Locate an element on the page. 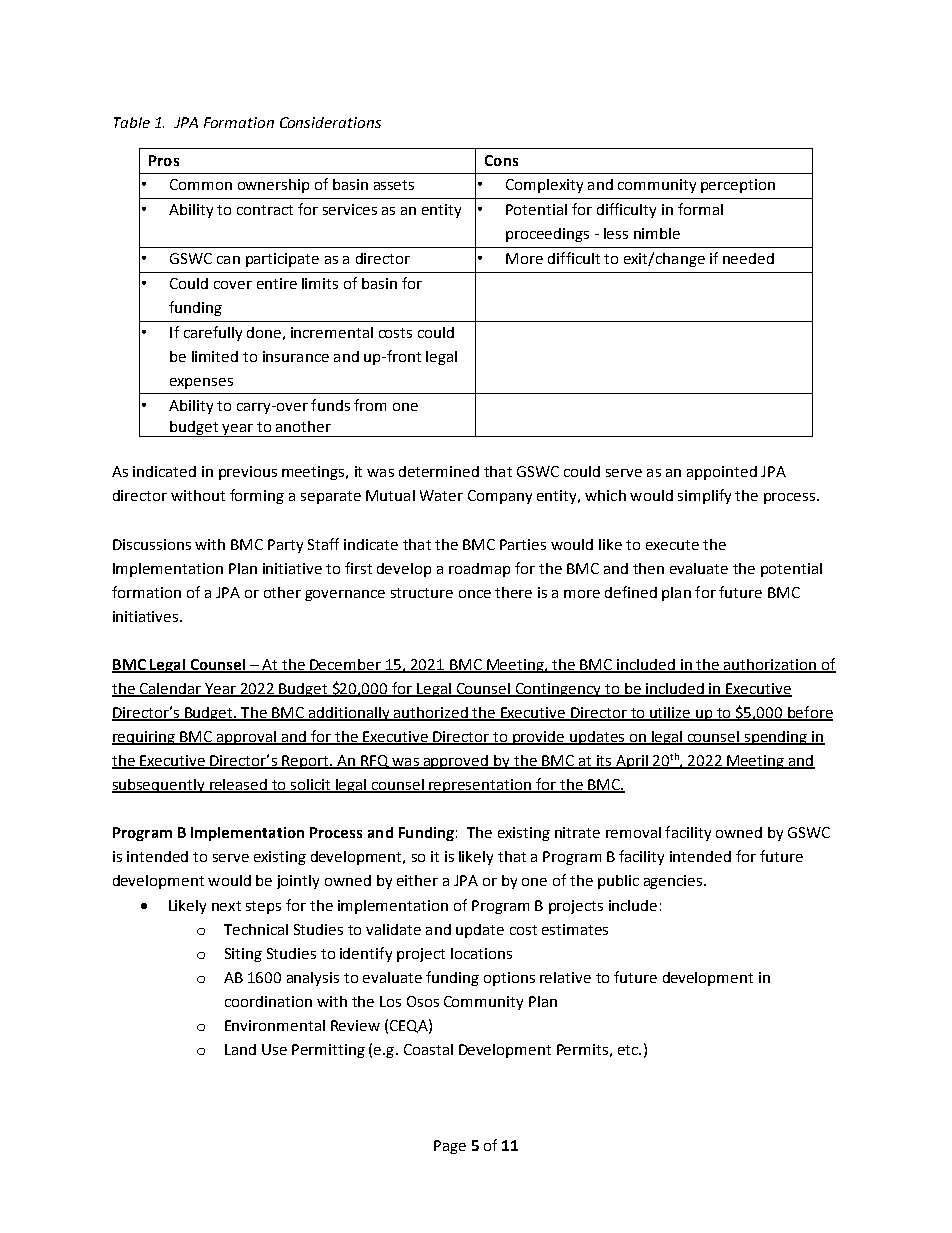 This image has width=952, height=1233. appointed is located at coordinates (722, 473).
